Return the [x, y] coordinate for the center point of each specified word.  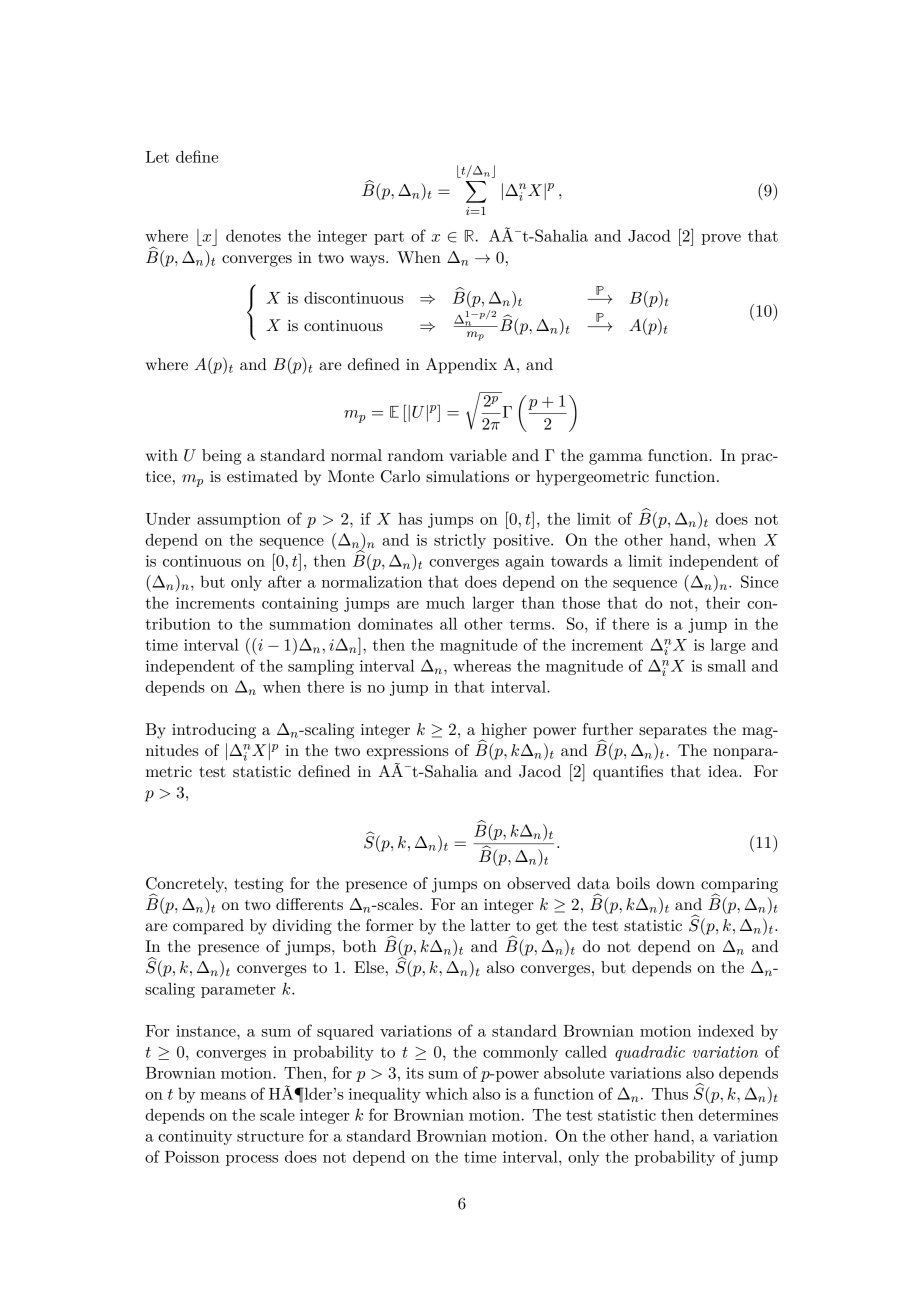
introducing [214, 731]
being [222, 457]
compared [208, 927]
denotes [253, 235]
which [446, 1093]
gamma [615, 459]
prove [721, 239]
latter [490, 925]
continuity [195, 1137]
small [727, 665]
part [389, 238]
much [445, 602]
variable [478, 455]
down [675, 883]
